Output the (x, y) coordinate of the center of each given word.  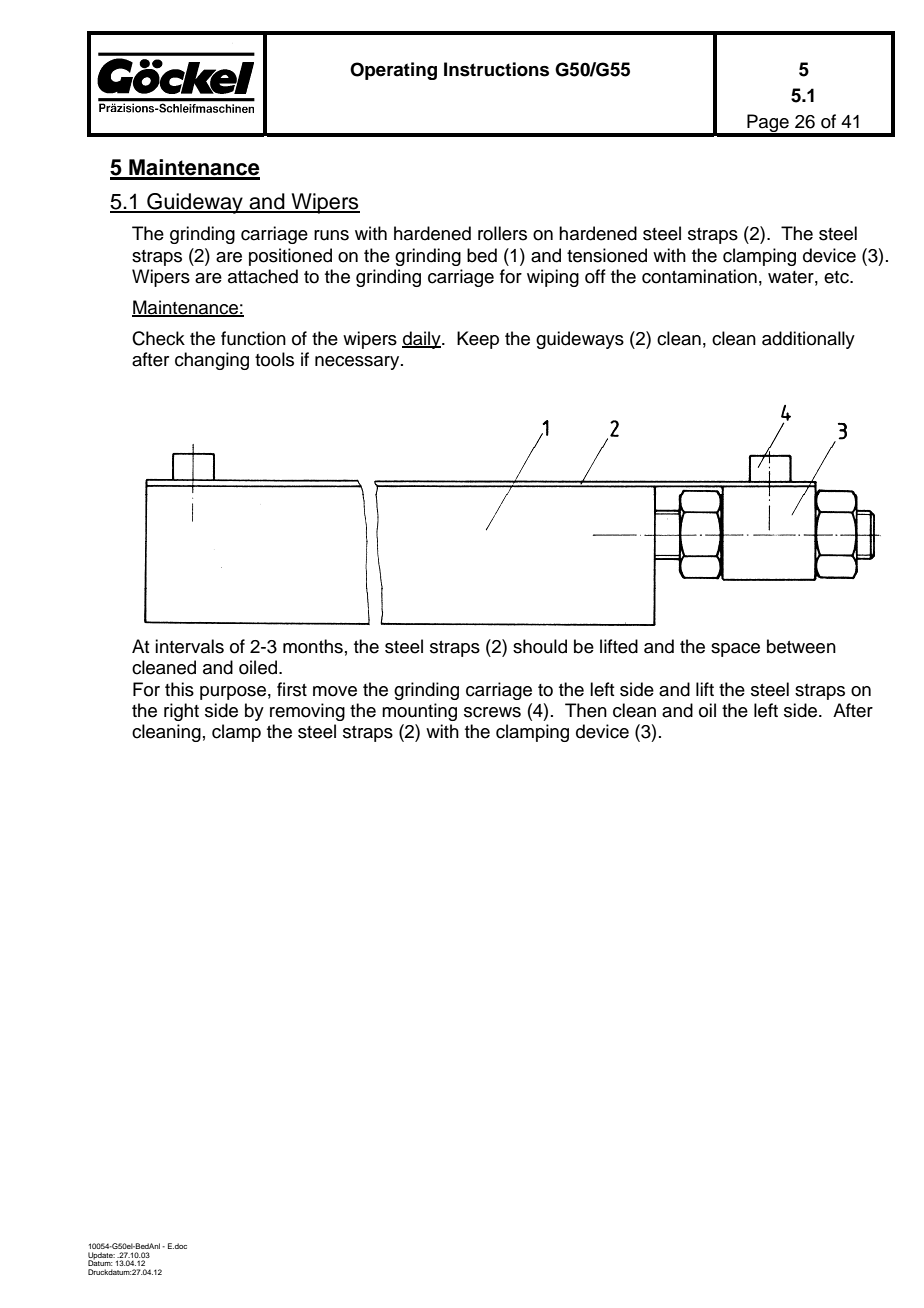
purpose (233, 693)
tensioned (607, 255)
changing (212, 361)
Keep (478, 340)
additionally (808, 340)
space (735, 650)
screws (492, 712)
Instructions (496, 69)
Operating (393, 71)
